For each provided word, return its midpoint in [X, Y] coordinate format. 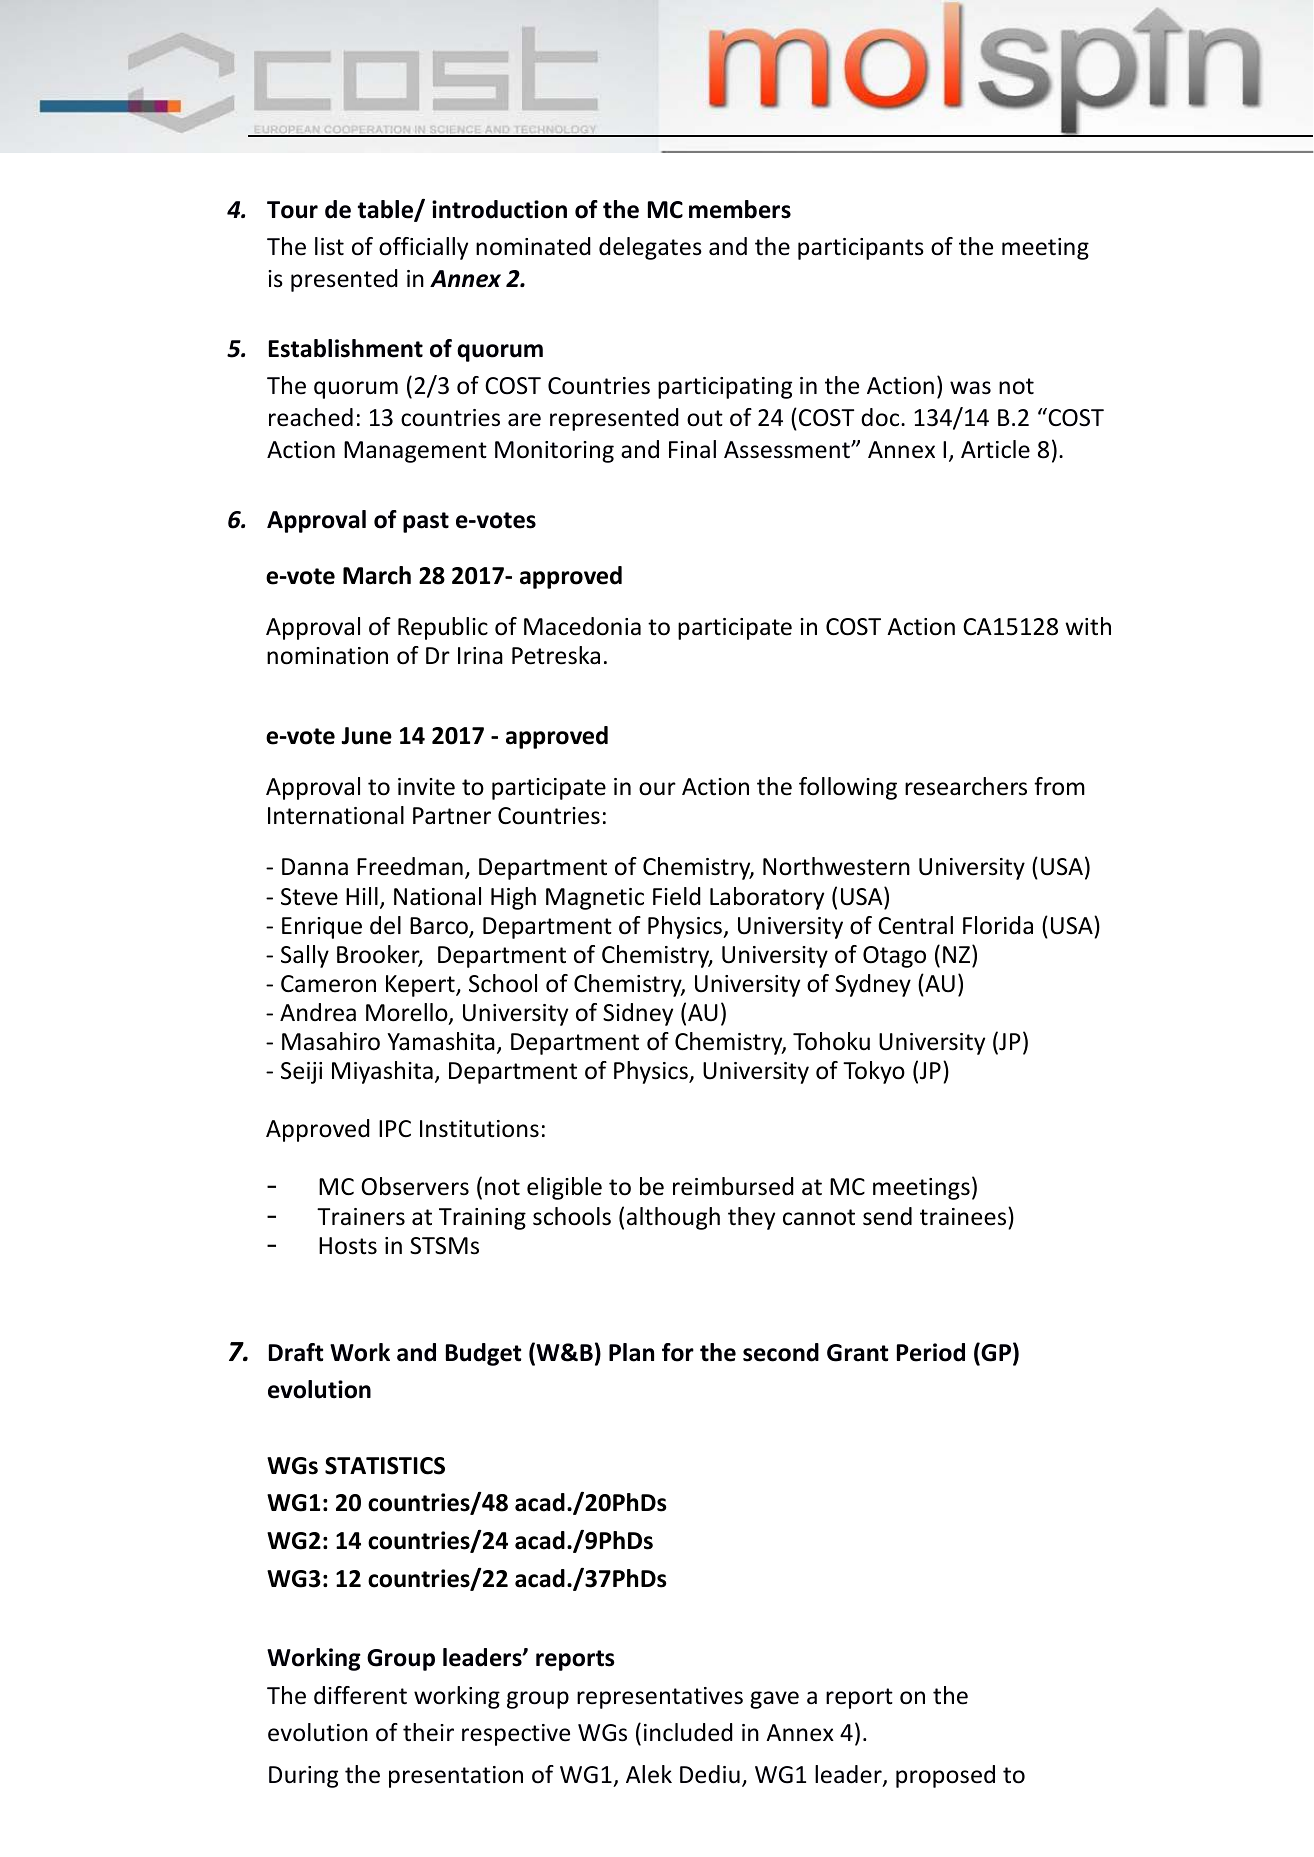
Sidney [638, 1014]
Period [931, 1352]
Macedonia [582, 626]
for [678, 1352]
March [377, 575]
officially [423, 248]
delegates [650, 248]
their [428, 1732]
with [1088, 626]
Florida [998, 925]
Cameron [328, 984]
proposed [945, 1776]
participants [861, 249]
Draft [296, 1352]
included [688, 1732]
